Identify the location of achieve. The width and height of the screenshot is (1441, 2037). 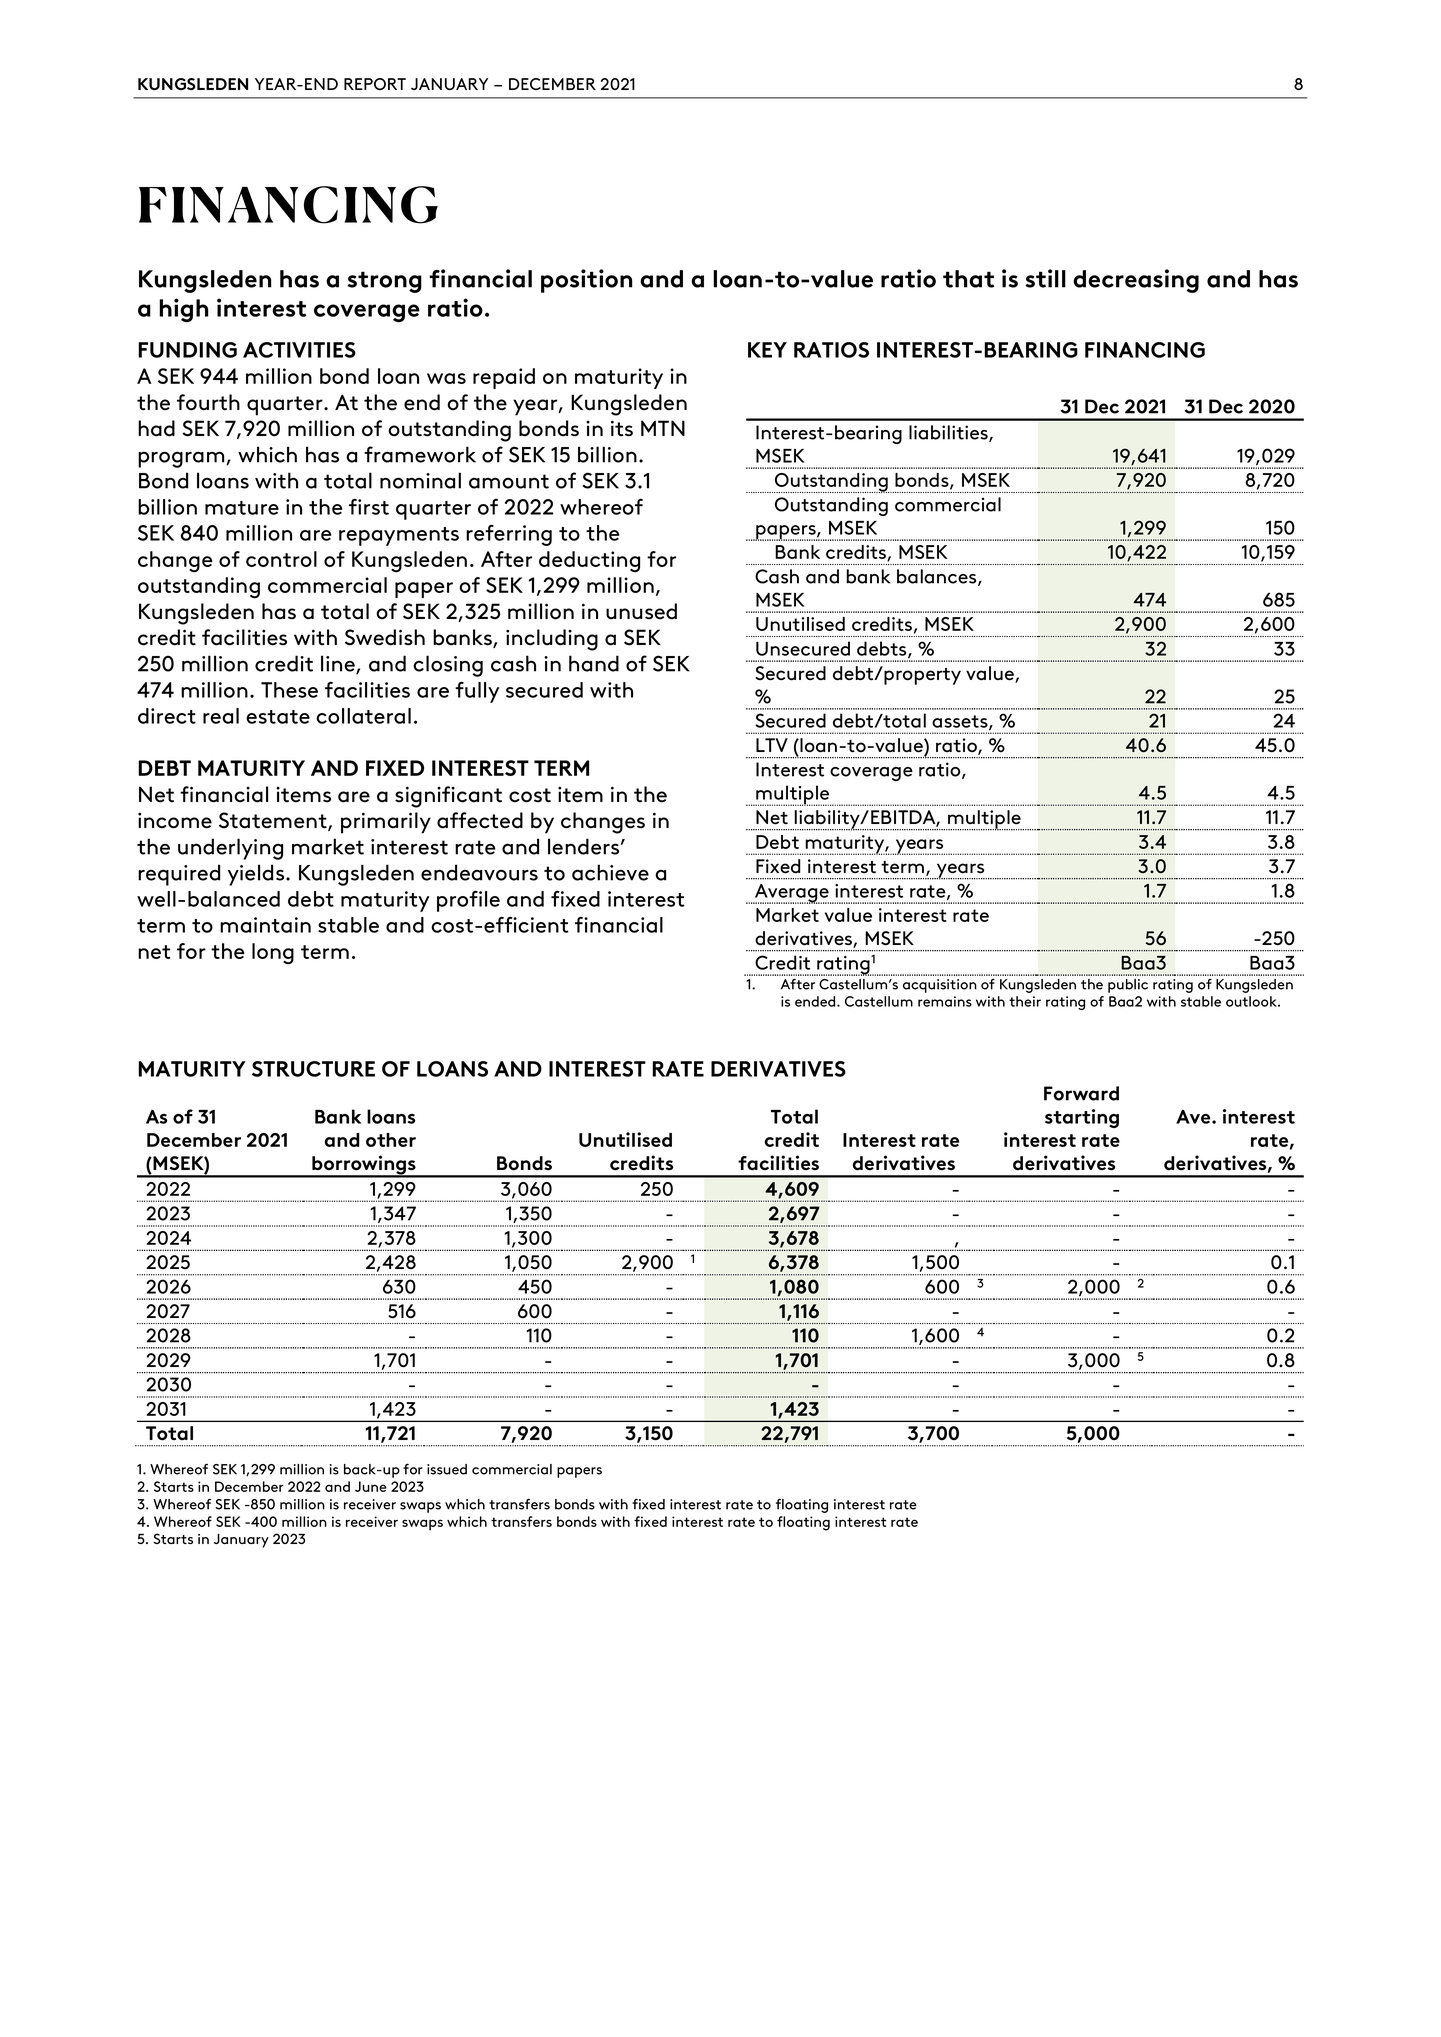
(610, 872).
